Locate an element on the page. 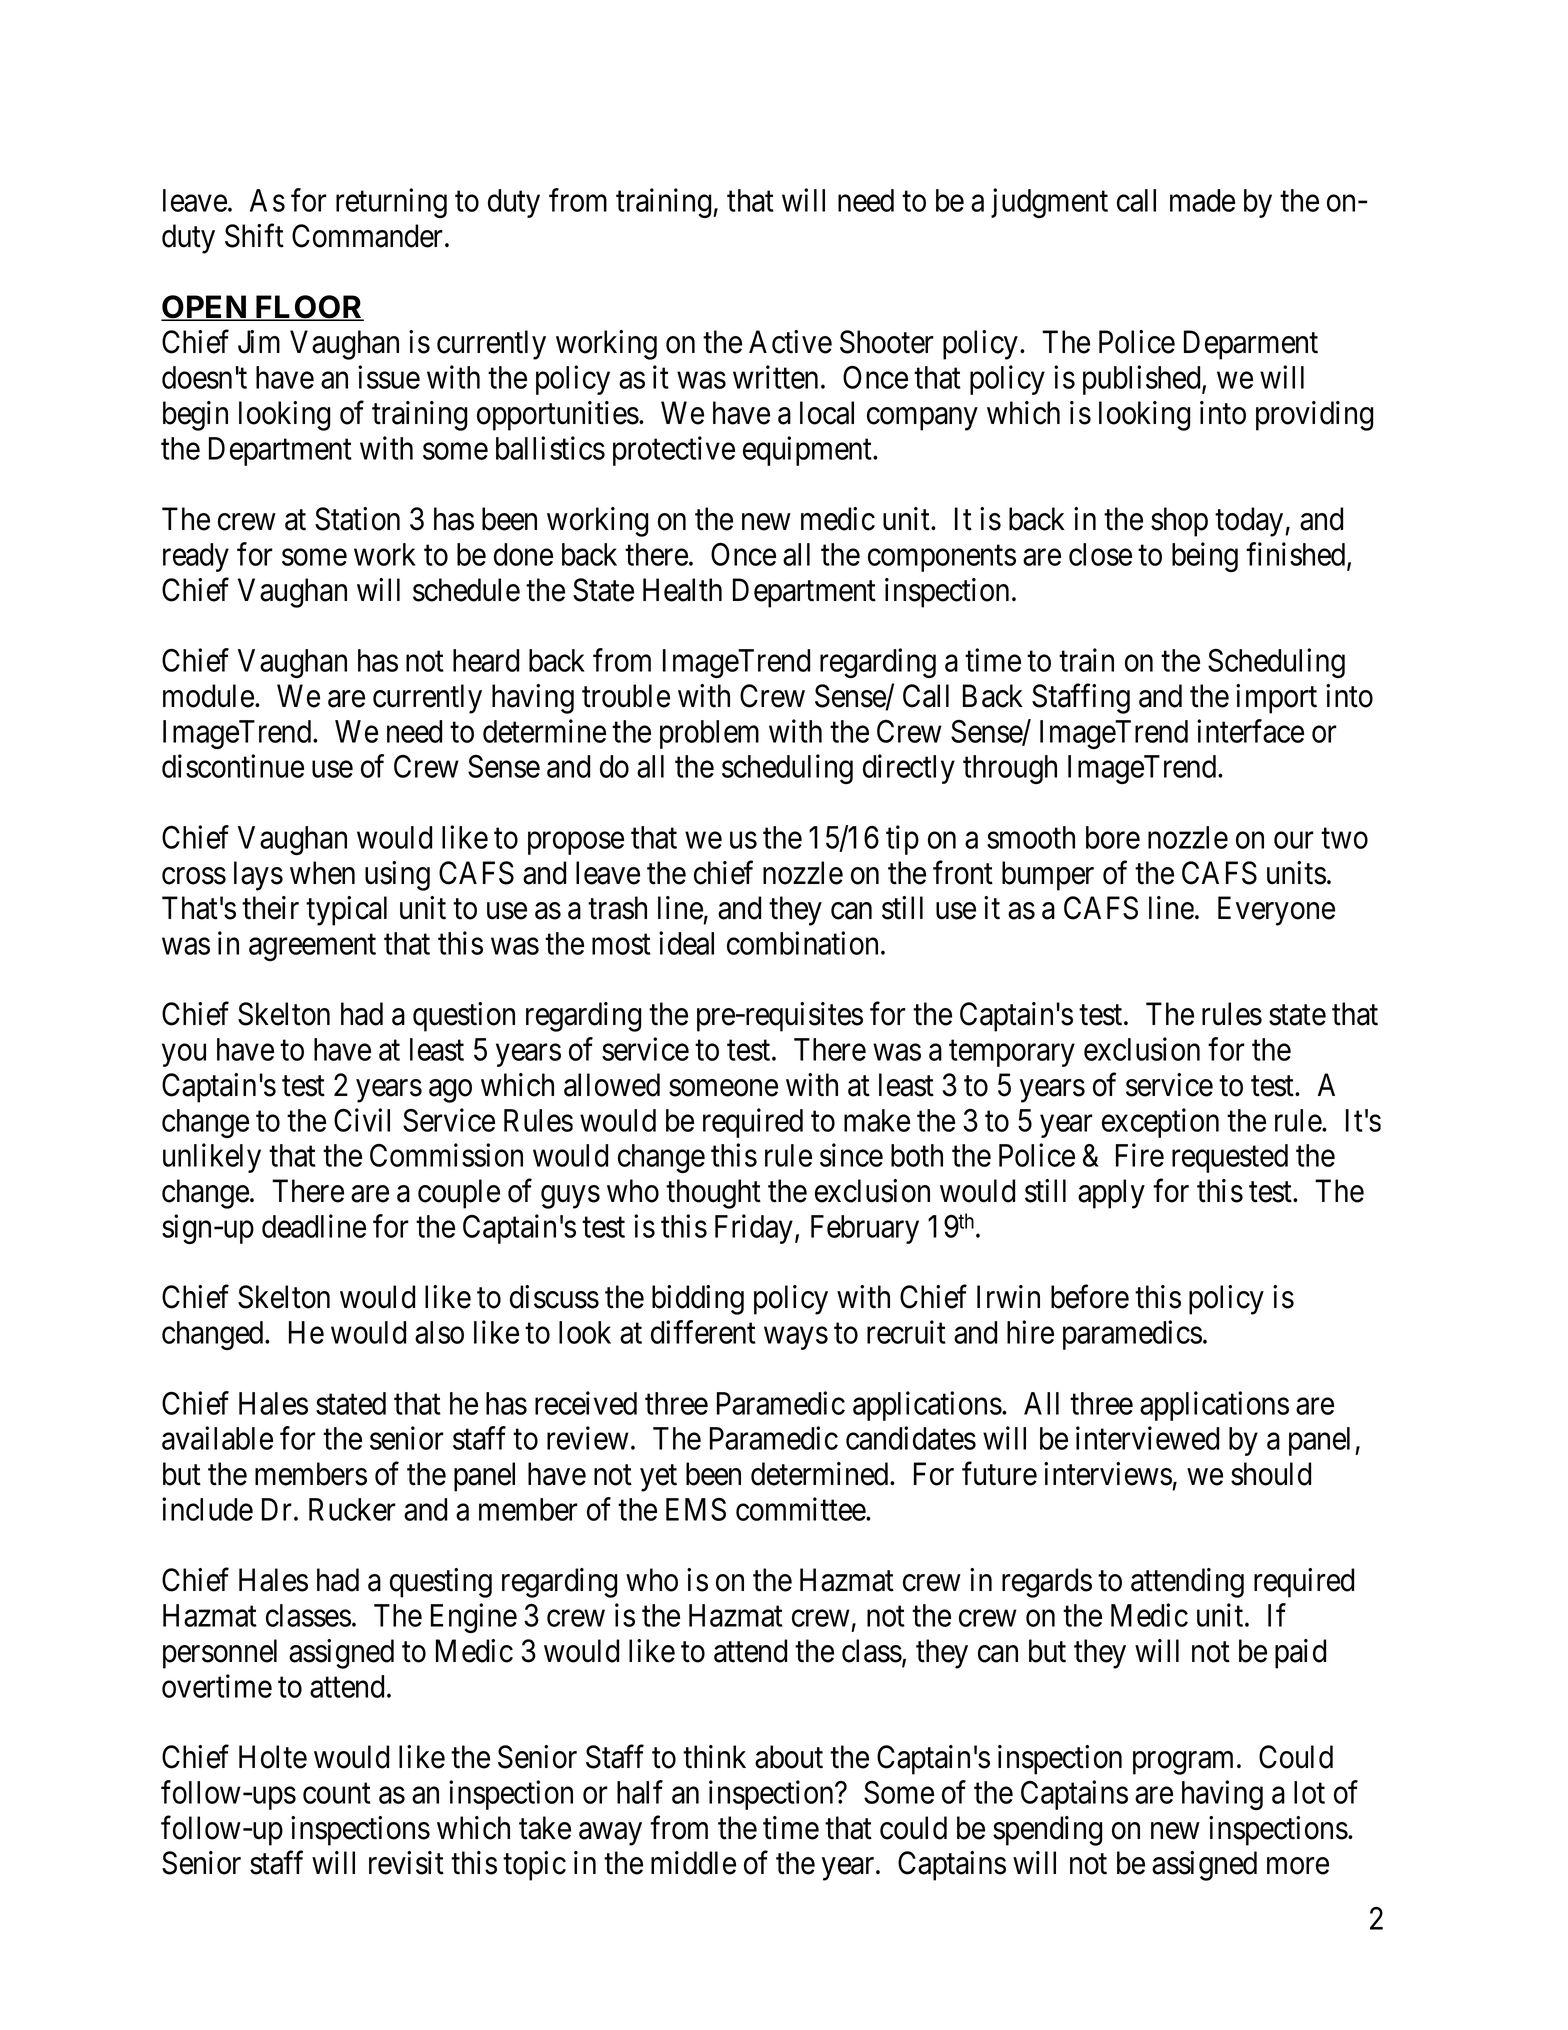 This page has width=1568, height=2030. Commander is located at coordinates (369, 236).
